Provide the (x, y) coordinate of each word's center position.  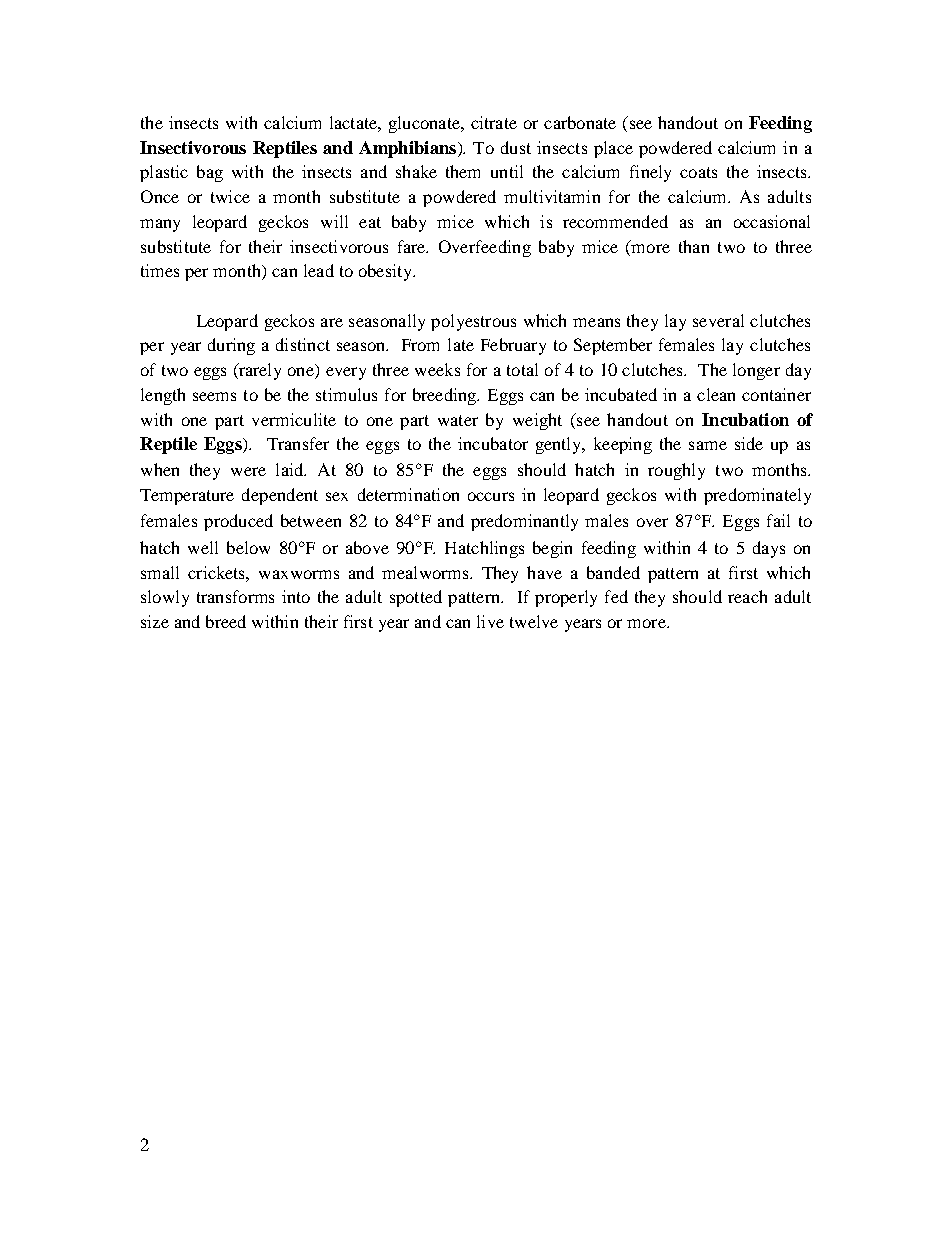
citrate (494, 122)
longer (756, 371)
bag (210, 173)
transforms (235, 596)
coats (698, 172)
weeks (437, 369)
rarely (259, 371)
